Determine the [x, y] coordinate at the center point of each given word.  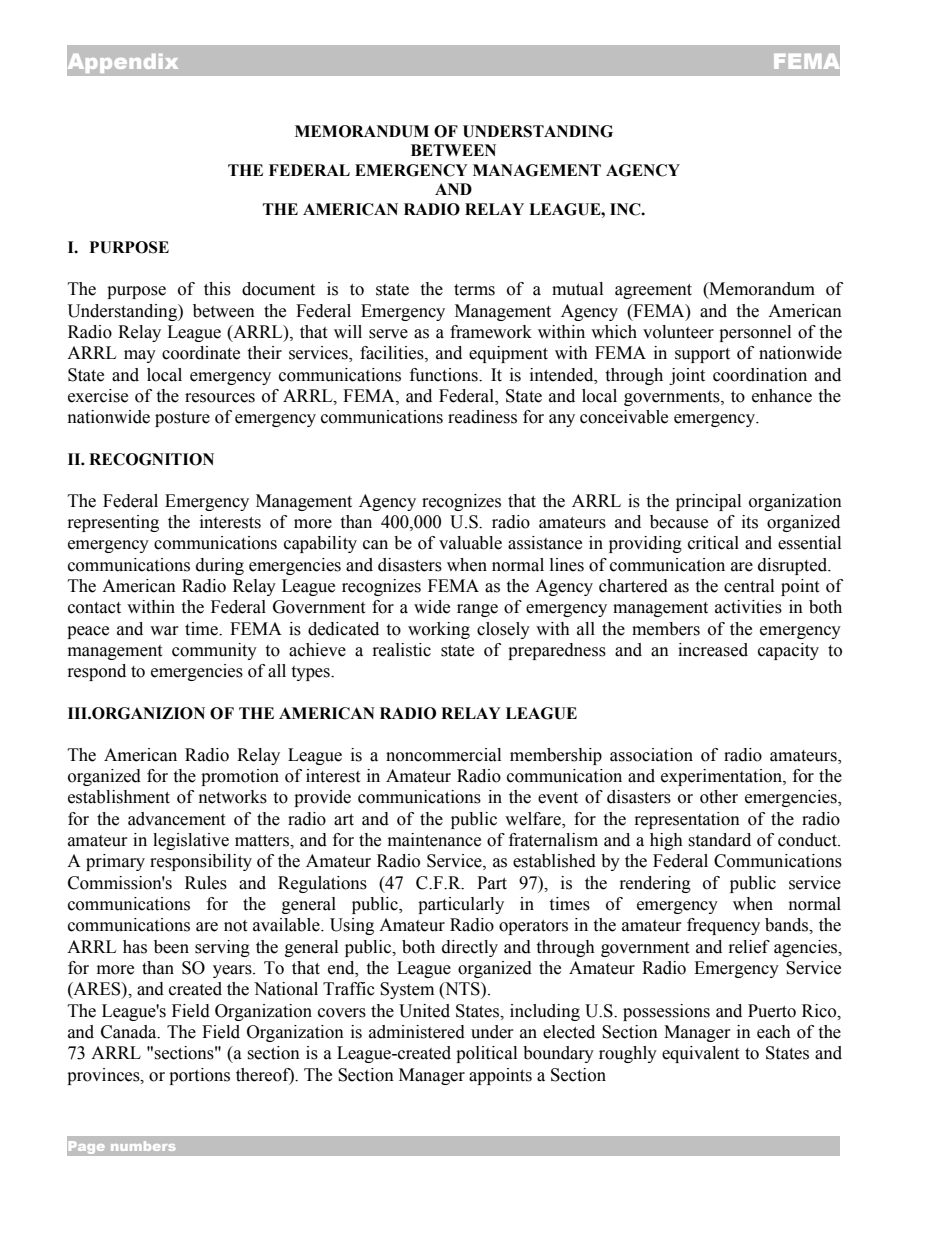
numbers [143, 1146]
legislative [191, 841]
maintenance [434, 840]
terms [474, 290]
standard [719, 840]
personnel [755, 333]
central [749, 586]
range [477, 610]
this [217, 289]
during [220, 566]
